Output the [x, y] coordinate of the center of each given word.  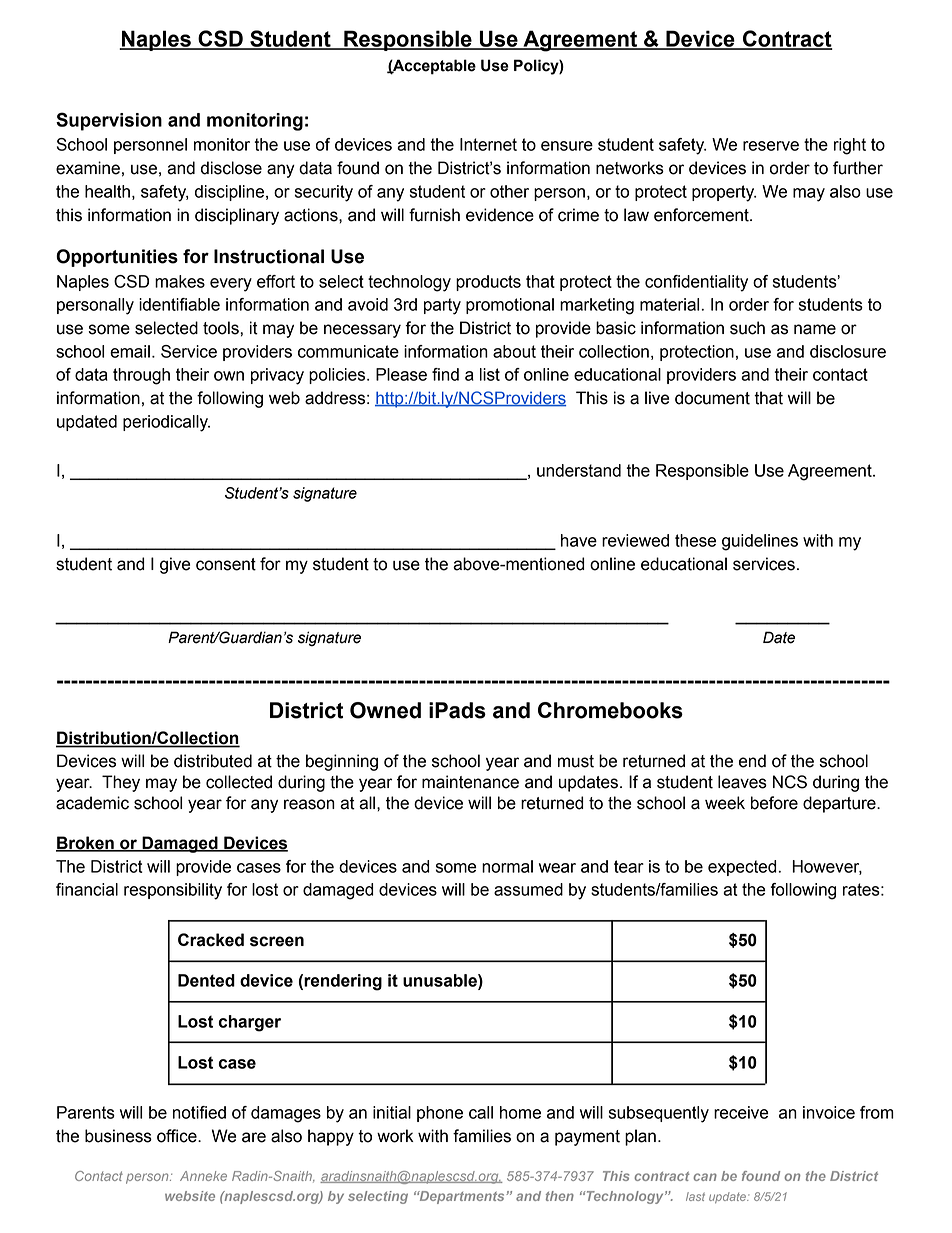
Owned [385, 710]
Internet [488, 144]
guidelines [760, 542]
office [178, 1136]
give [175, 565]
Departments [462, 1197]
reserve [771, 146]
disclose [231, 168]
